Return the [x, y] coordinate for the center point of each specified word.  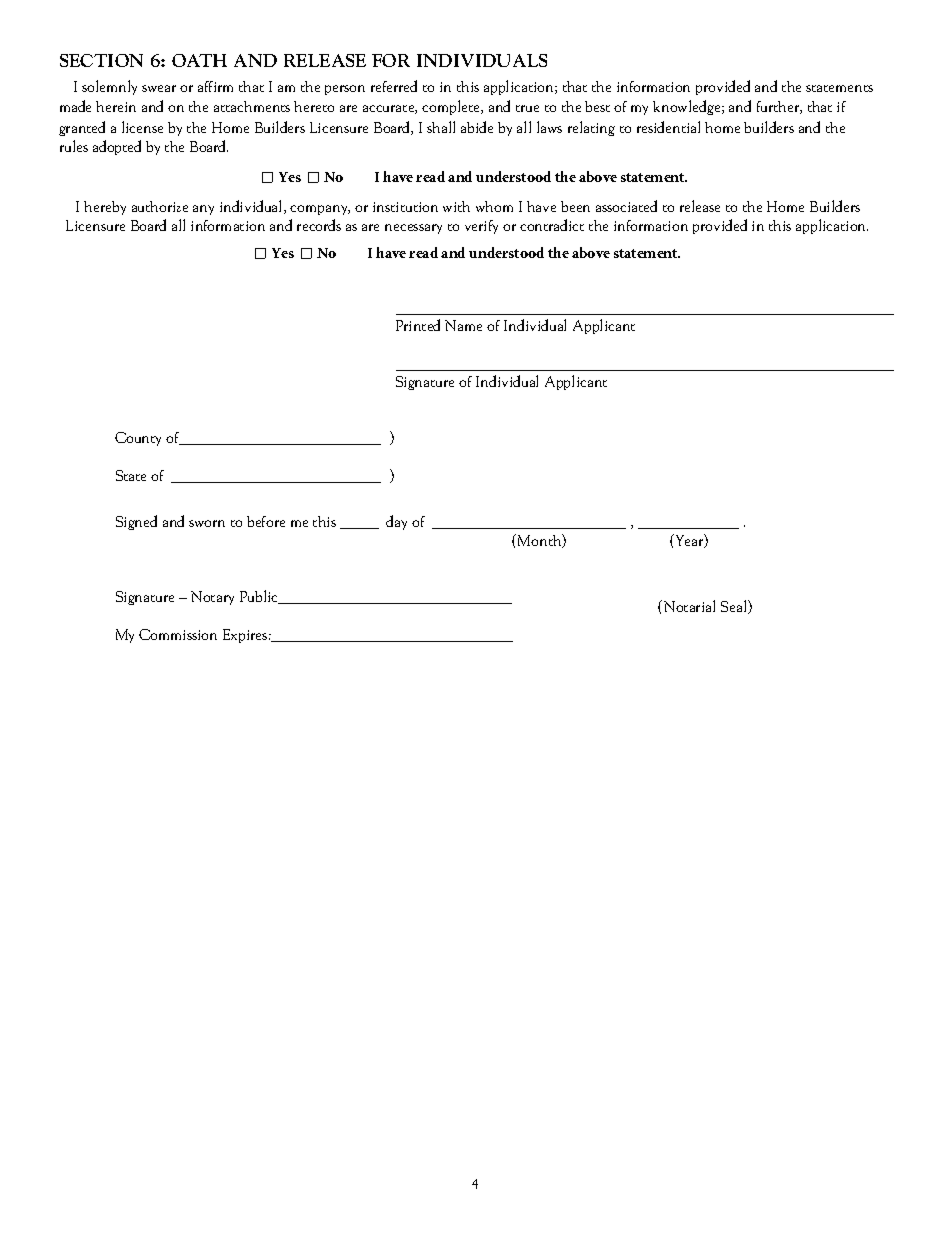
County [138, 439]
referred [394, 86]
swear [159, 88]
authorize [160, 206]
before [266, 521]
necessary [413, 229]
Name [463, 325]
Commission [178, 634]
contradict [552, 225]
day [396, 522]
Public [260, 597]
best [597, 106]
